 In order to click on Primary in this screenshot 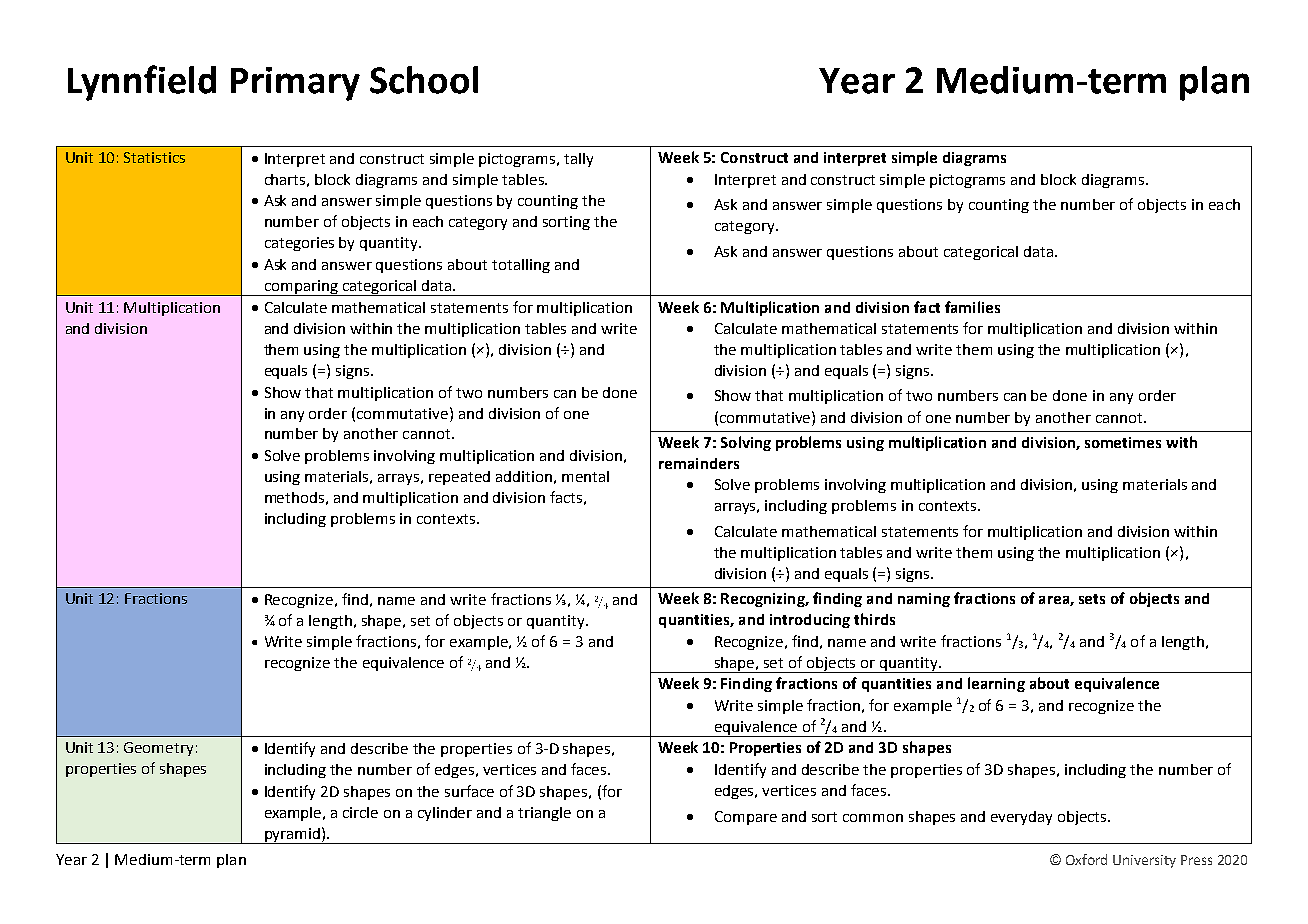, I will do `click(295, 84)`.
